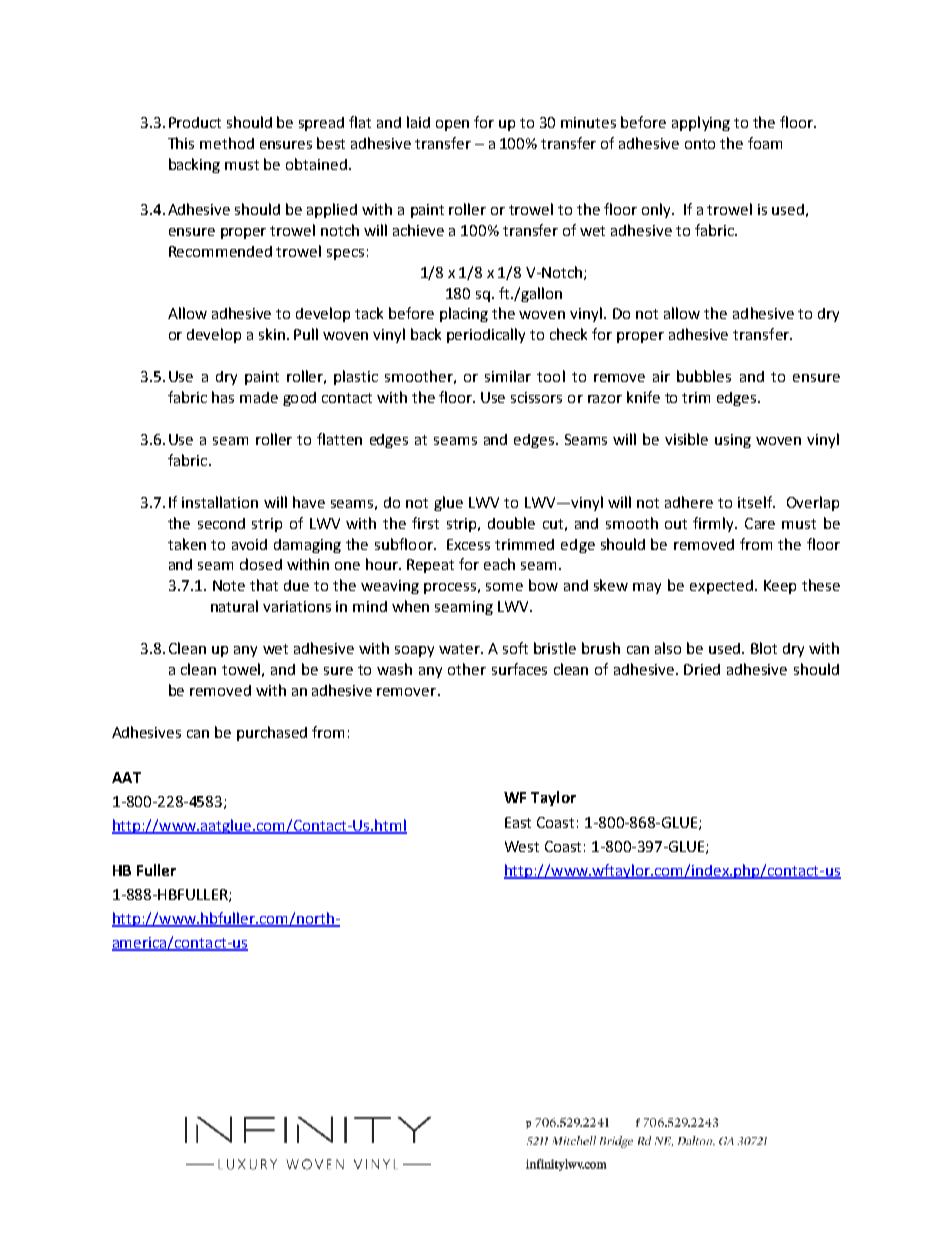 The image size is (952, 1233). Describe the element at coordinates (765, 143) in the screenshot. I see `foam` at that location.
